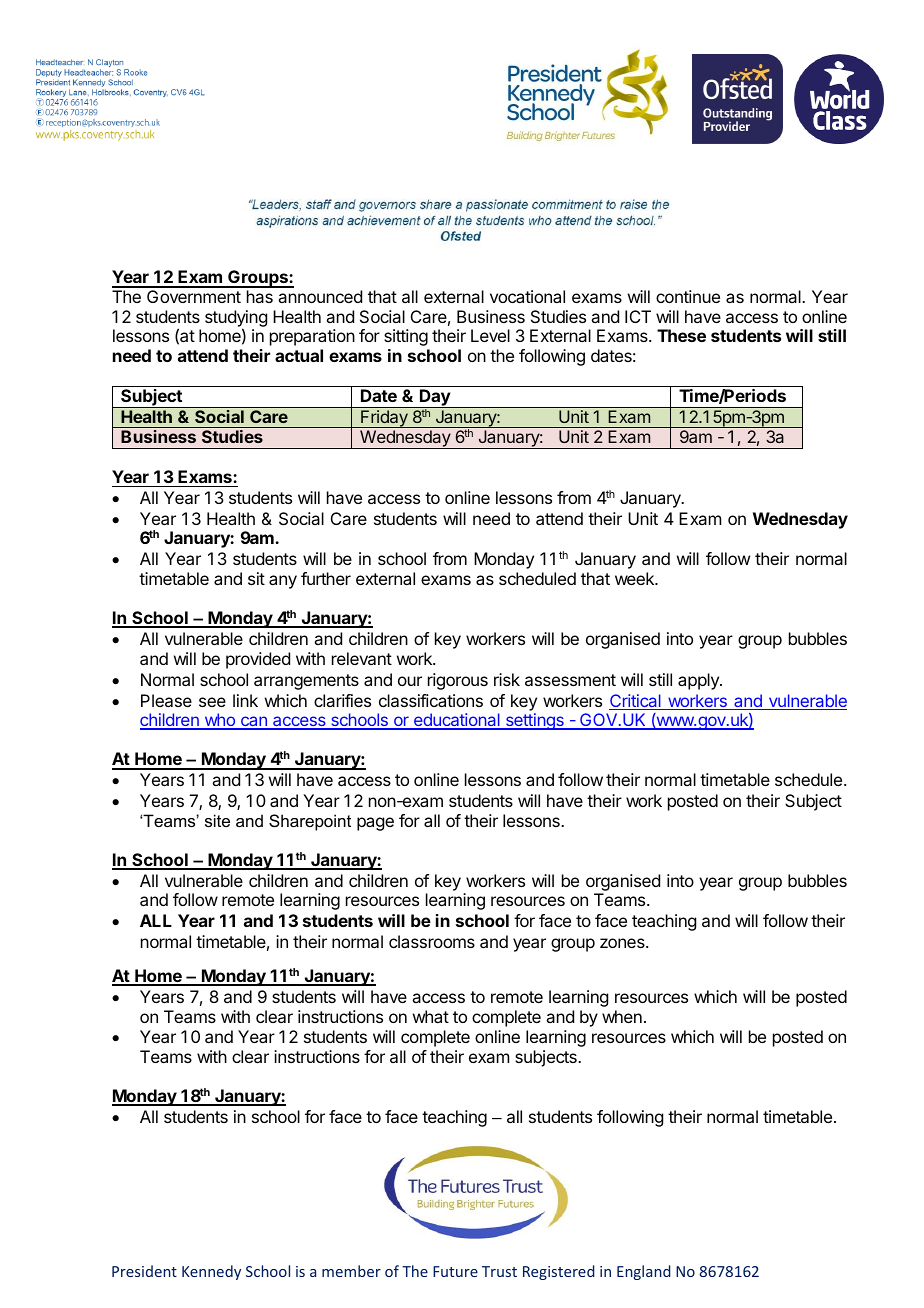 Image resolution: width=924 pixels, height=1308 pixels. Describe the element at coordinates (236, 320) in the screenshot. I see `studying` at that location.
